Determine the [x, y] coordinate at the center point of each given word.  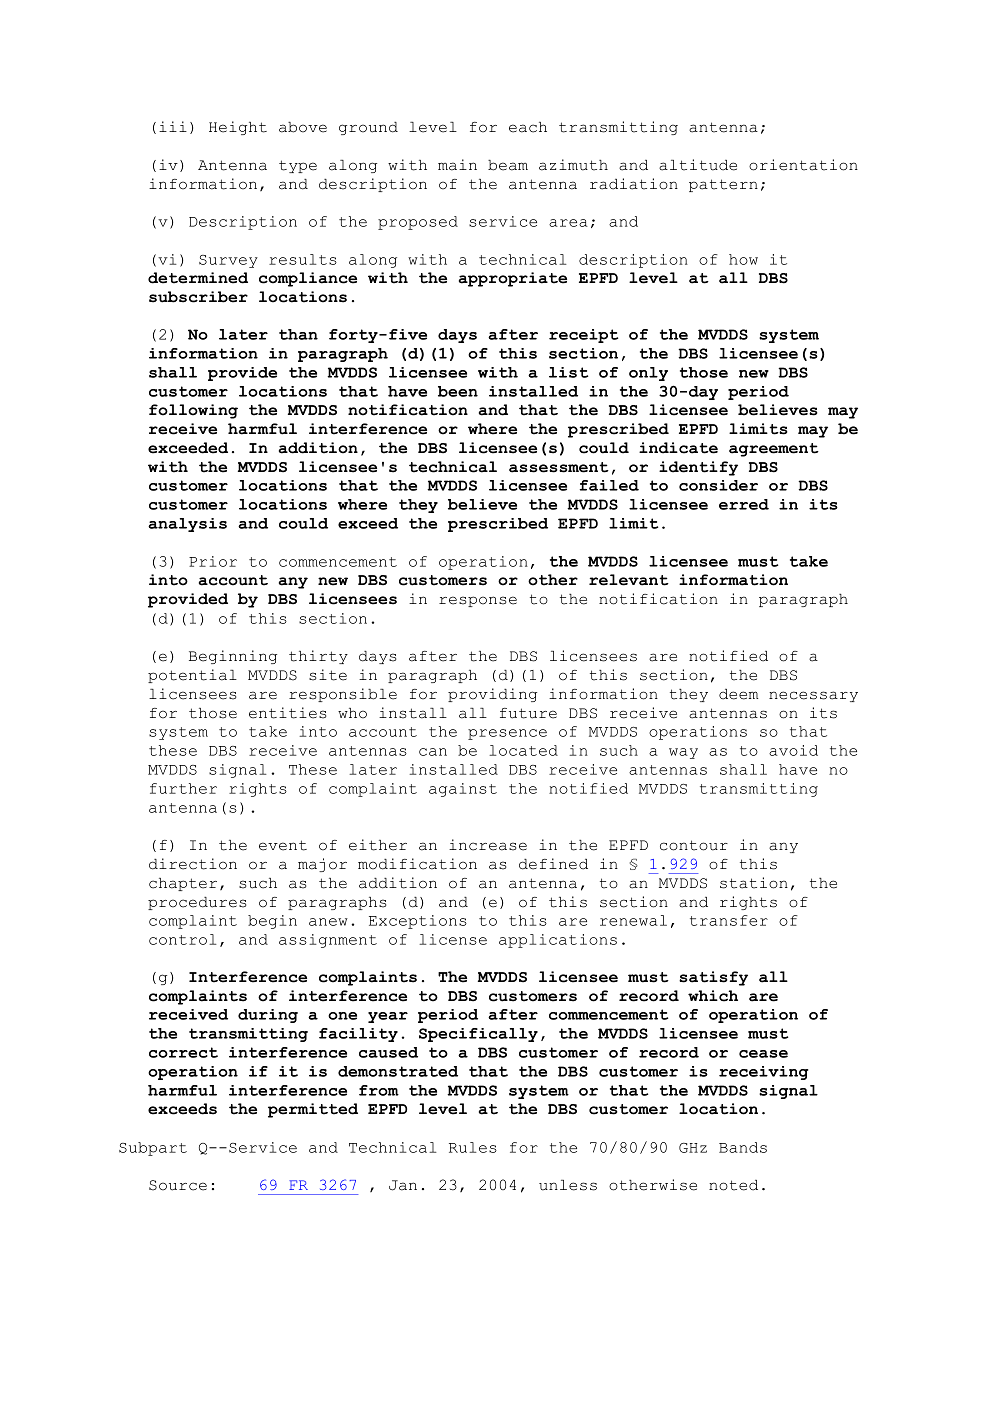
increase [488, 845]
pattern [723, 185]
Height [238, 128]
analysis [187, 525]
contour [694, 845]
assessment [559, 467]
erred [744, 504]
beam [508, 165]
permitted [313, 1110]
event [283, 845]
